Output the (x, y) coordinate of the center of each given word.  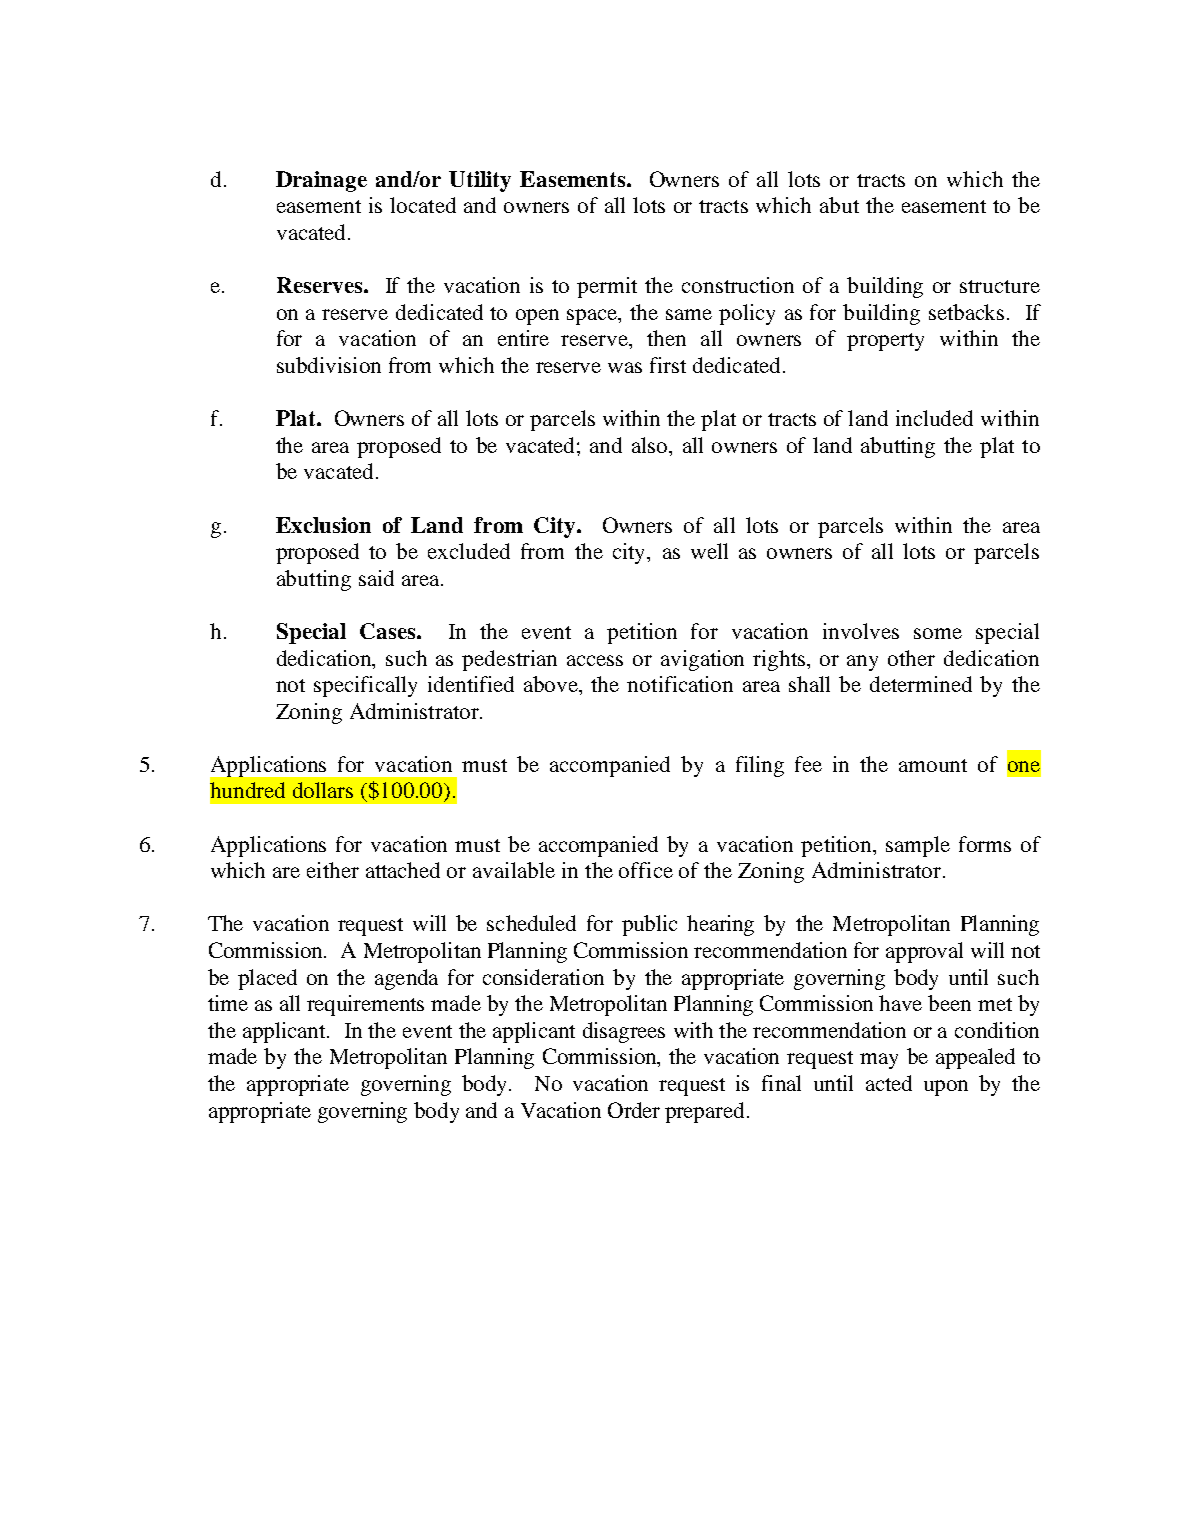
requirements (365, 1005)
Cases (389, 631)
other (911, 658)
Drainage (321, 181)
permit (607, 287)
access (595, 660)
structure (1000, 286)
